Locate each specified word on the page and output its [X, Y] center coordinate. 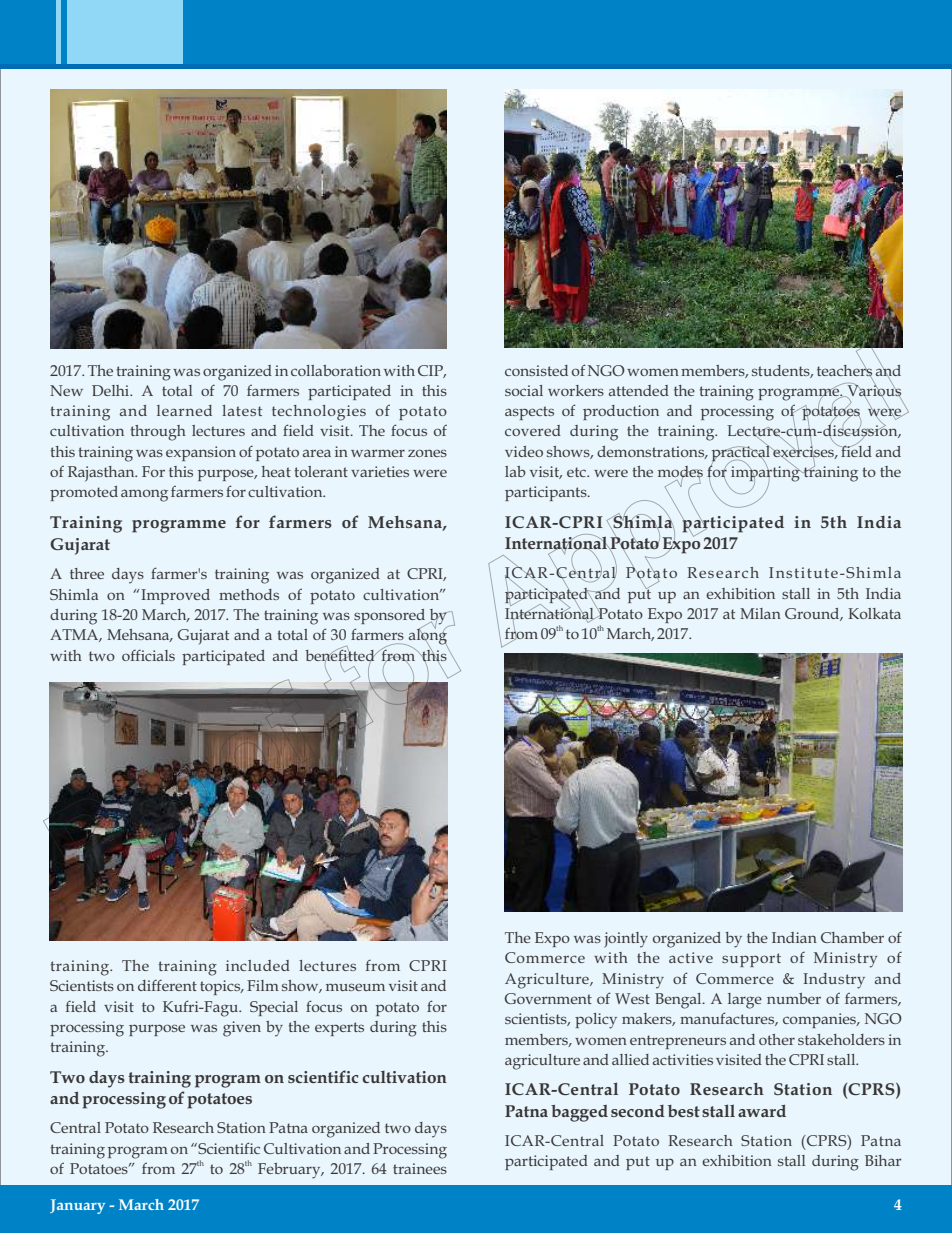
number [794, 998]
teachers [844, 370]
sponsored [390, 618]
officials [148, 655]
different [167, 985]
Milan [760, 613]
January [77, 1206]
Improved [175, 596]
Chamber [852, 937]
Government [548, 998]
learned [184, 410]
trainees [420, 1168]
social [524, 390]
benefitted [341, 655]
